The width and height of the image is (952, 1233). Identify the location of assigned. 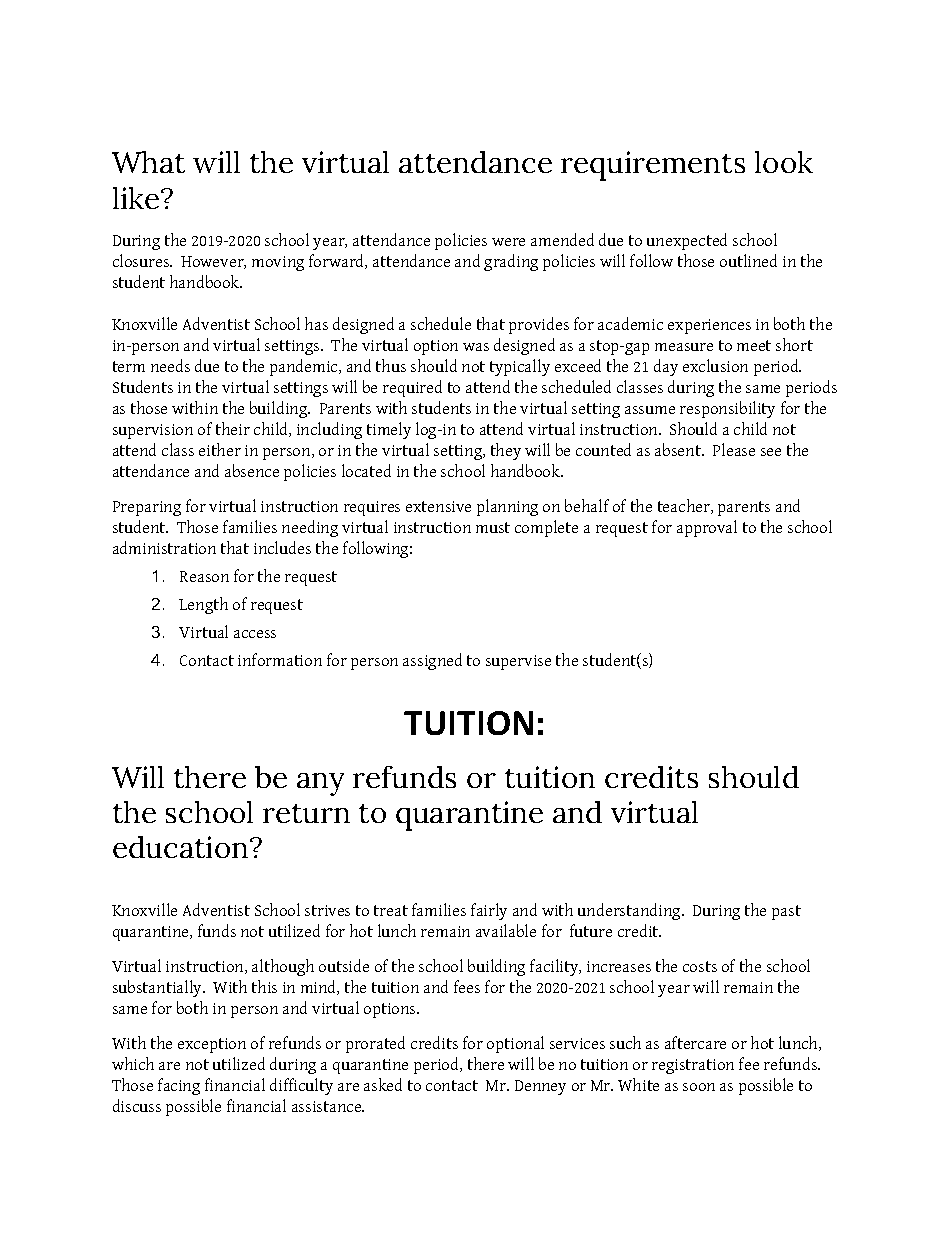
(432, 661).
